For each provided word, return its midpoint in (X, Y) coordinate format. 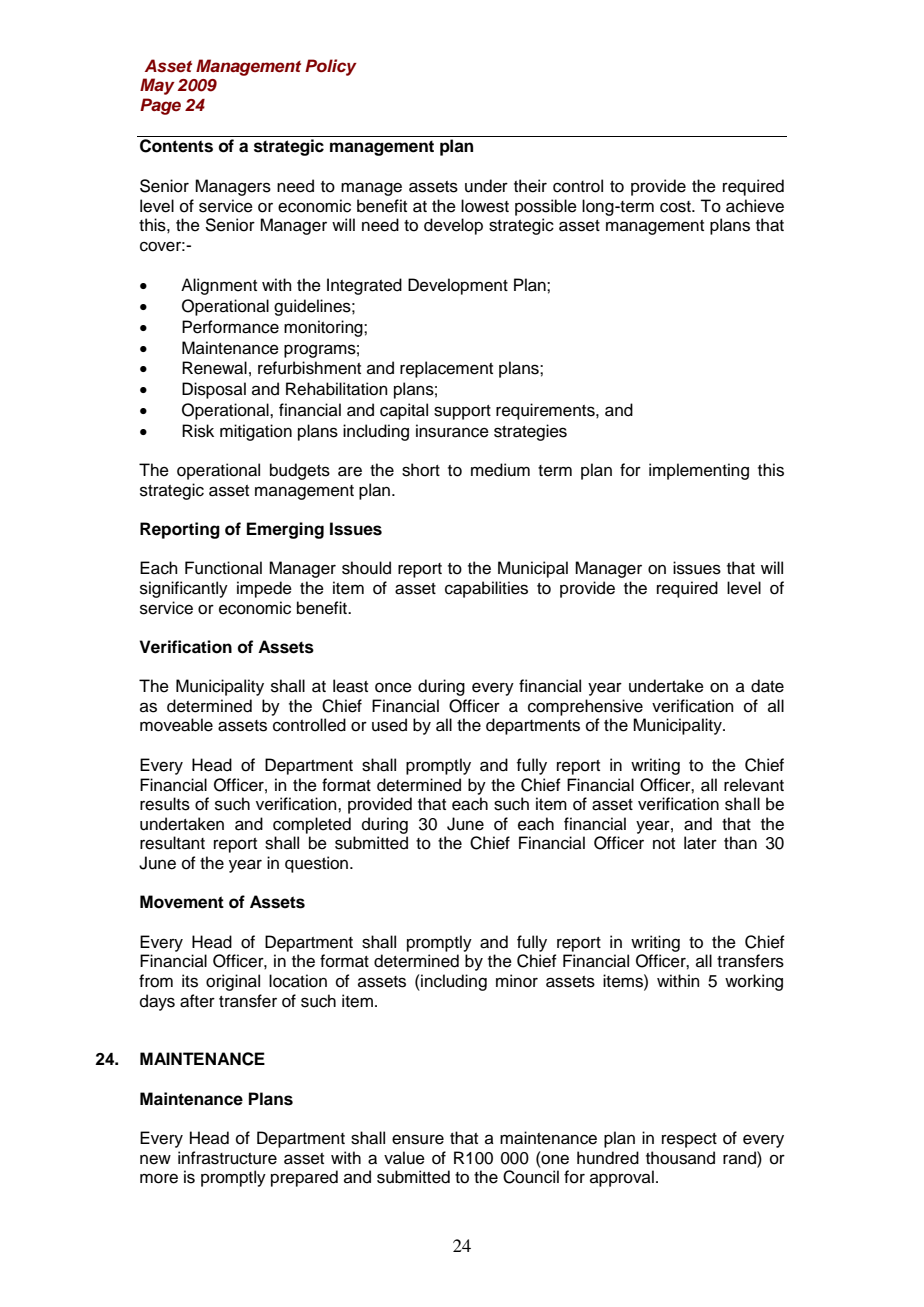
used (389, 725)
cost (676, 207)
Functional (223, 568)
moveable (176, 725)
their (530, 186)
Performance (230, 327)
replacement (446, 369)
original (233, 982)
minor (517, 981)
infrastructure (227, 1158)
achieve (755, 206)
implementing (699, 471)
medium (500, 470)
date (767, 686)
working (754, 982)
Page (160, 106)
